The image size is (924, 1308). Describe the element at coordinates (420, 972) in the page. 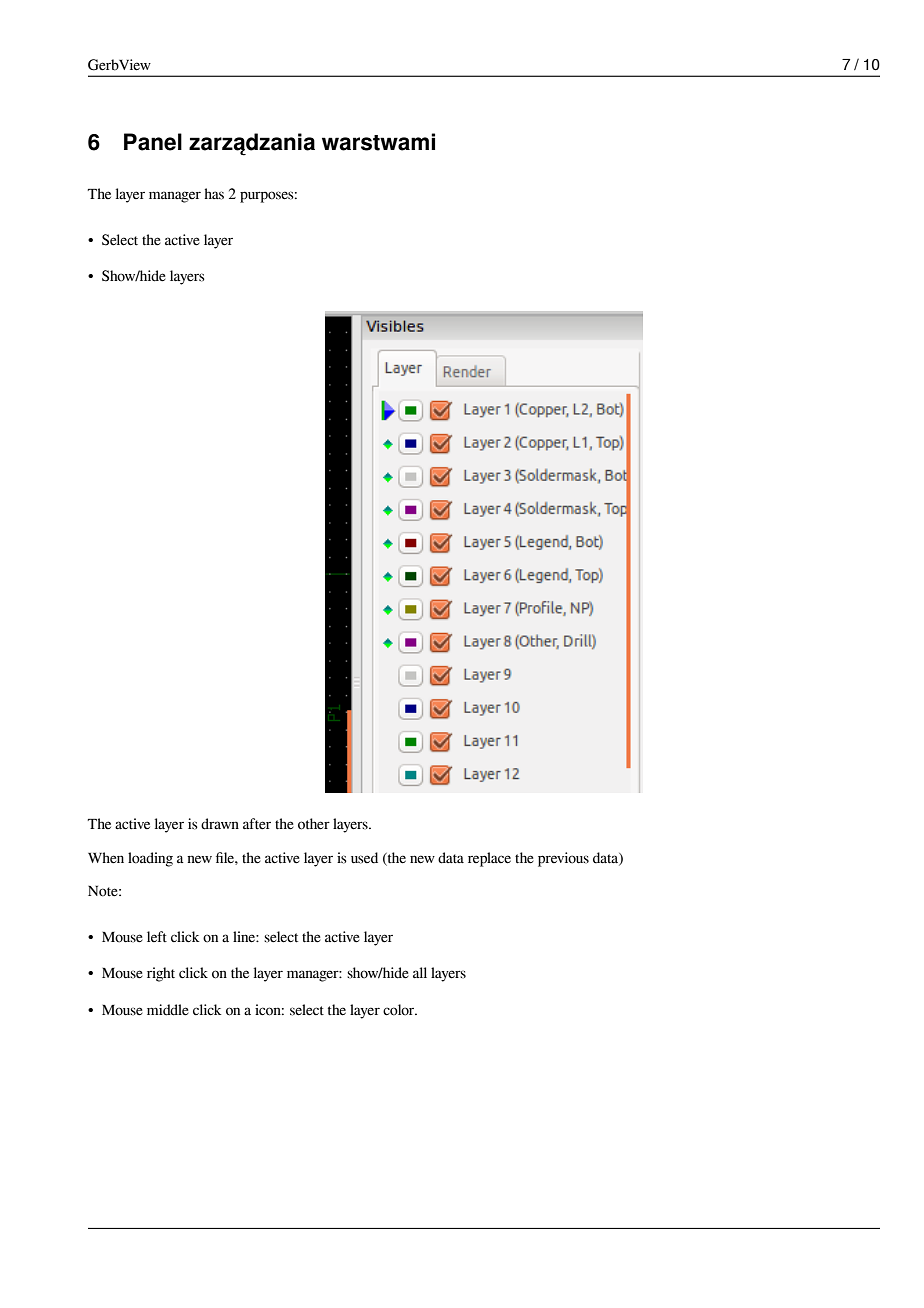

I see `all` at that location.
